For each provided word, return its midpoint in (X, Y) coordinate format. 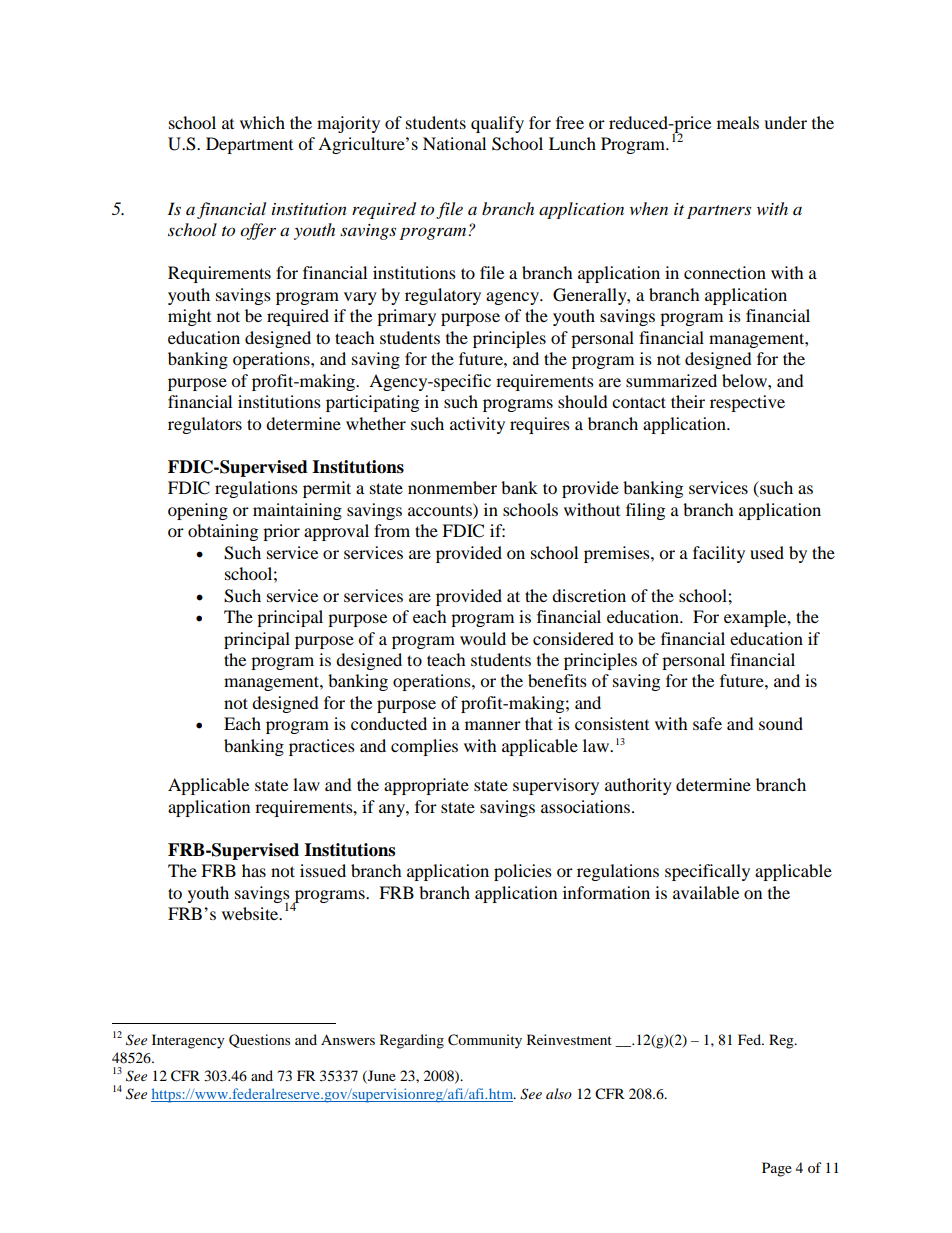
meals (738, 122)
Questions (259, 1041)
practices (322, 747)
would (483, 638)
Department (249, 145)
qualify (497, 124)
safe (707, 723)
